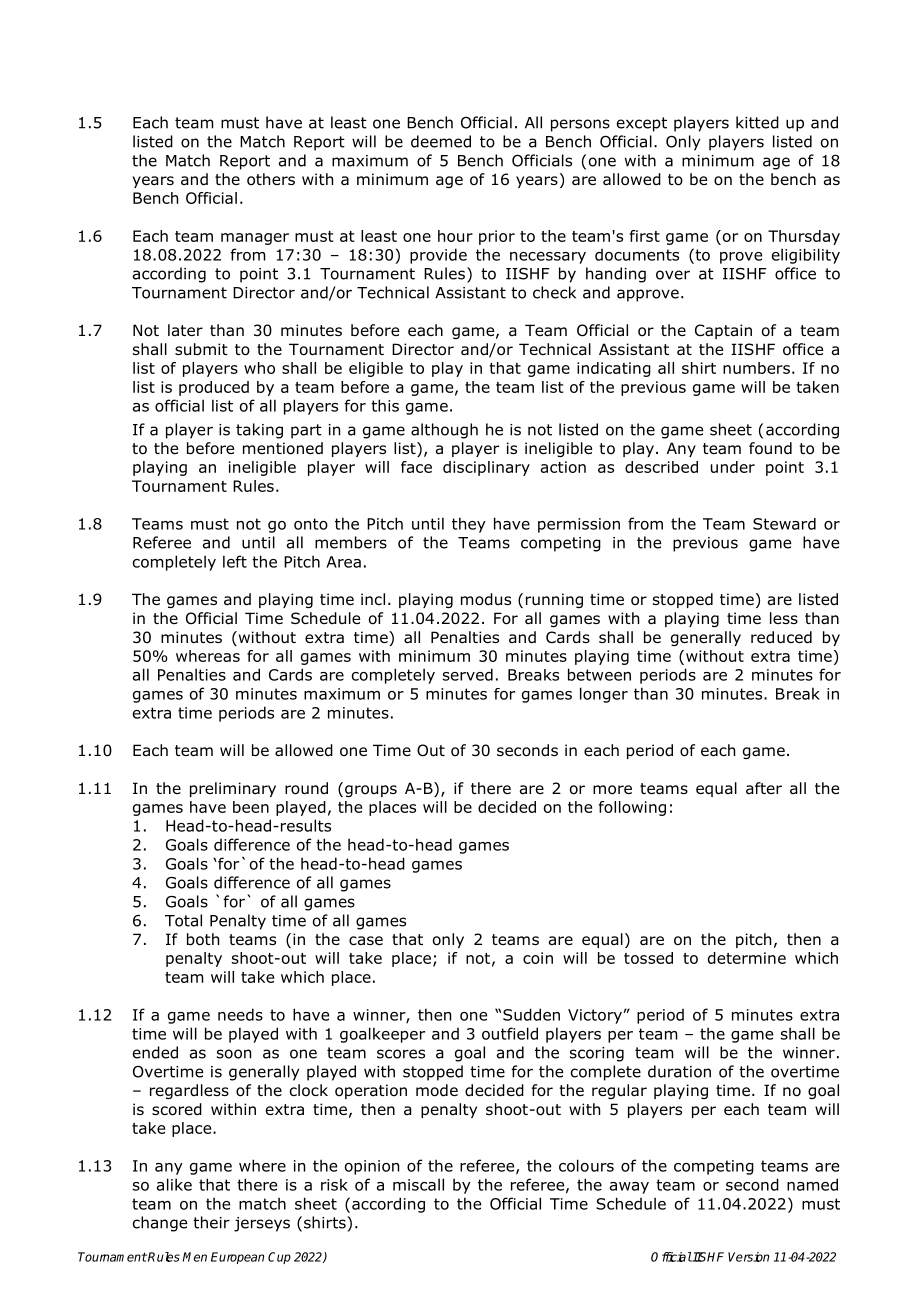 The width and height of the screenshot is (924, 1308). Describe the element at coordinates (748, 1257) in the screenshot. I see `Version` at that location.
